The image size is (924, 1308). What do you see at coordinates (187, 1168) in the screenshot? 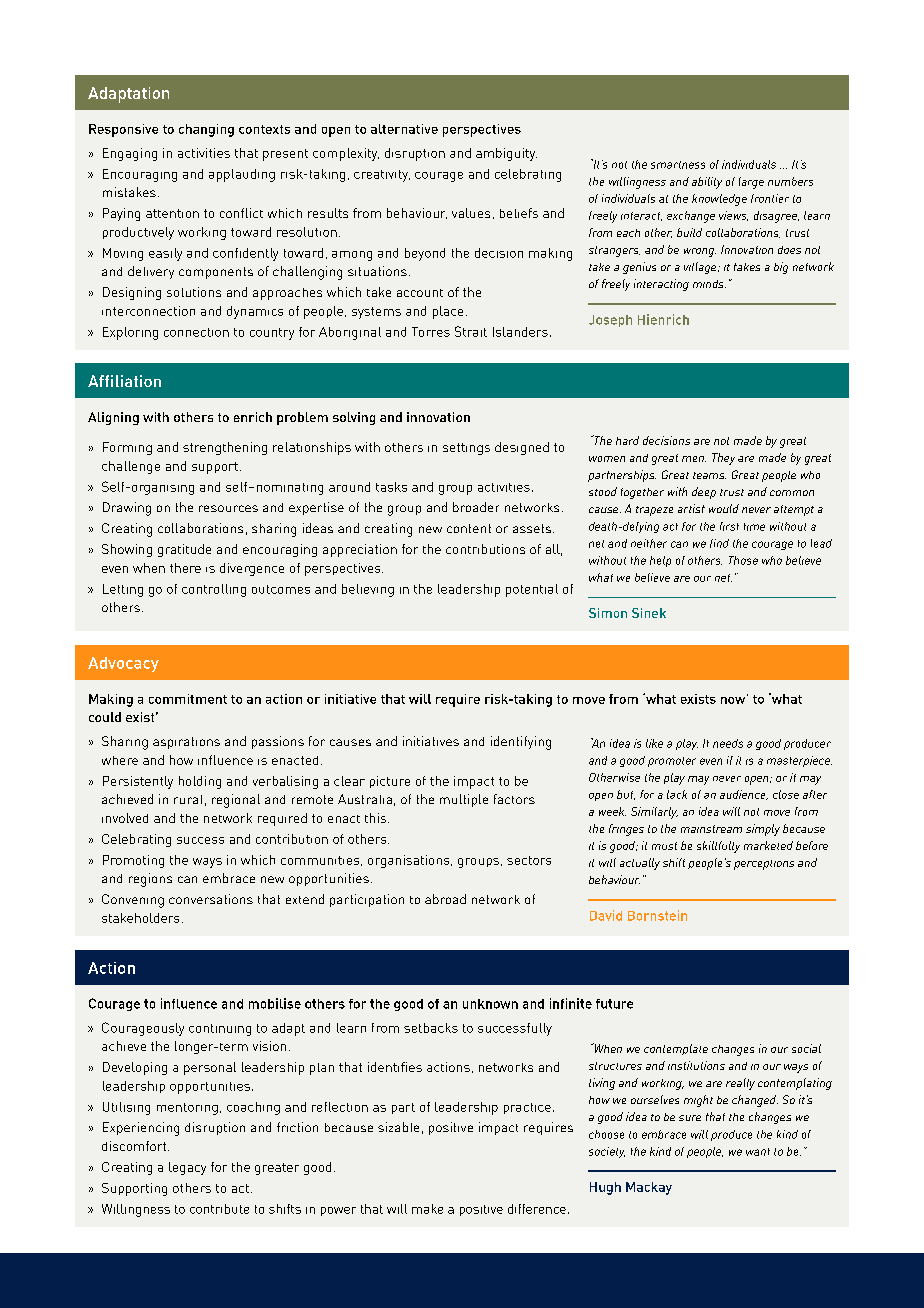
I see `legacy` at bounding box center [187, 1168].
